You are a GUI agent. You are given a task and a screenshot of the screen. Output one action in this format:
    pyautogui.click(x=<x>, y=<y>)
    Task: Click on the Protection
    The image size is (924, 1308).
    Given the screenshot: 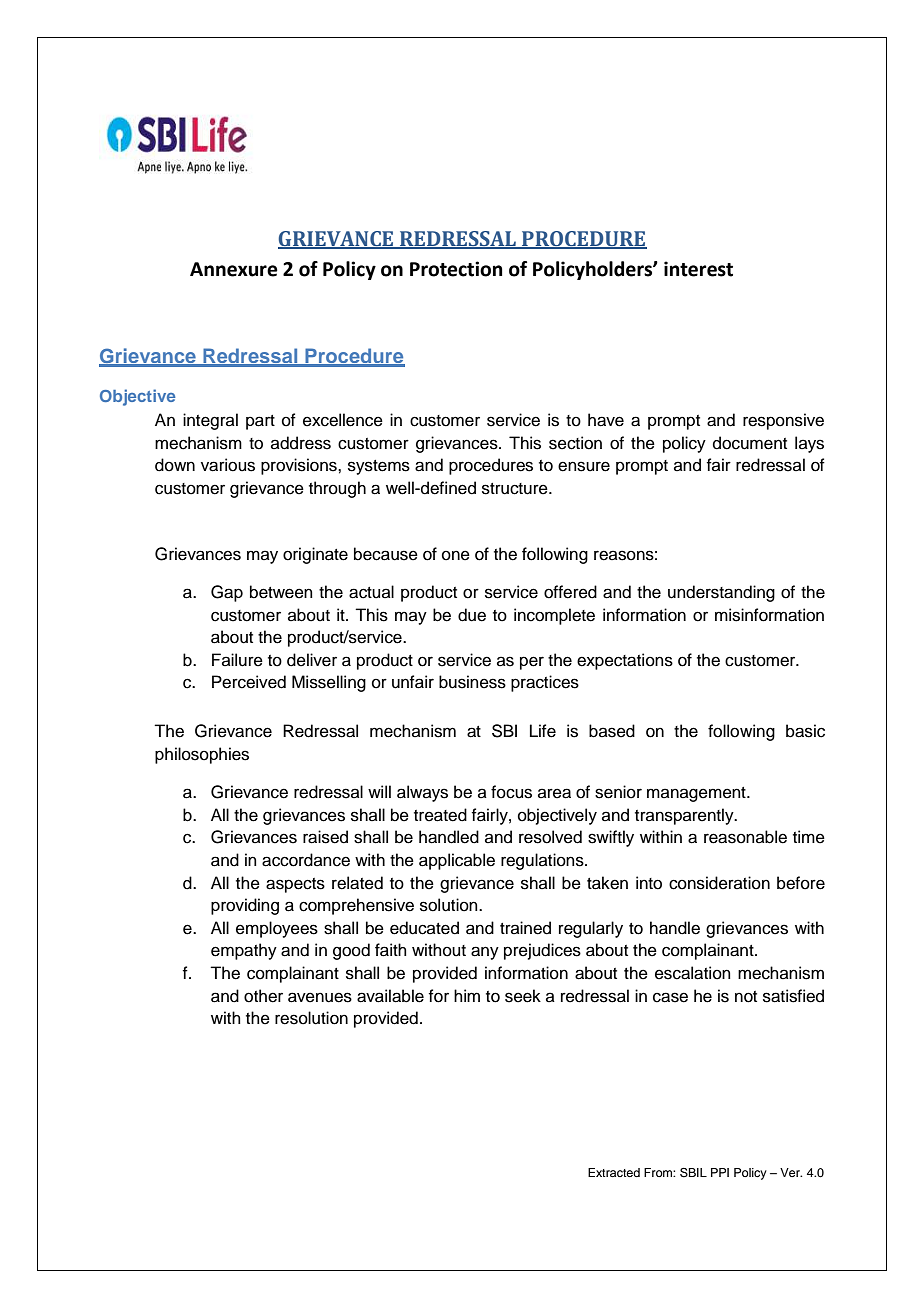 What is the action you would take?
    pyautogui.click(x=456, y=269)
